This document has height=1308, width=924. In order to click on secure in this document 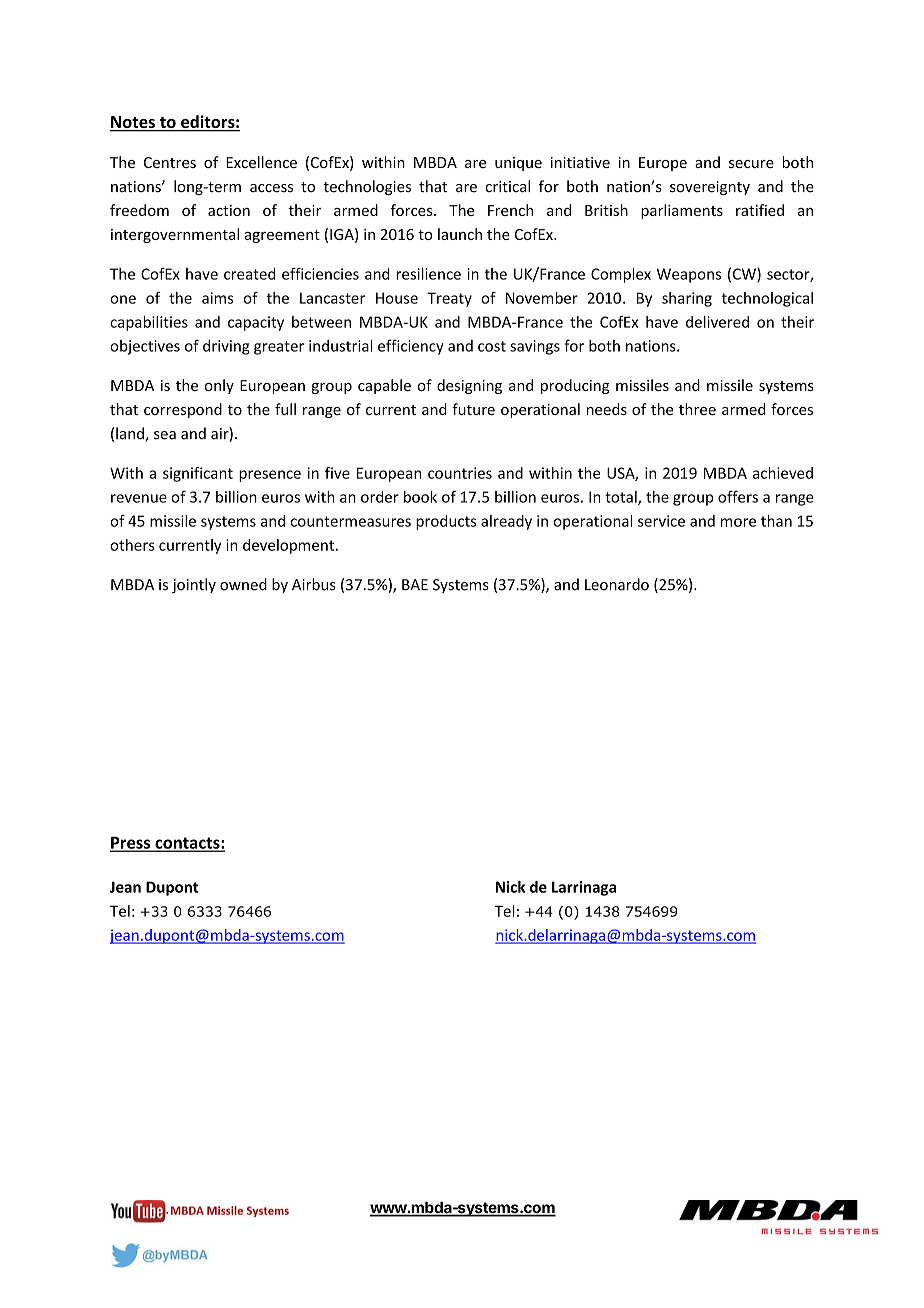, I will do `click(751, 164)`.
